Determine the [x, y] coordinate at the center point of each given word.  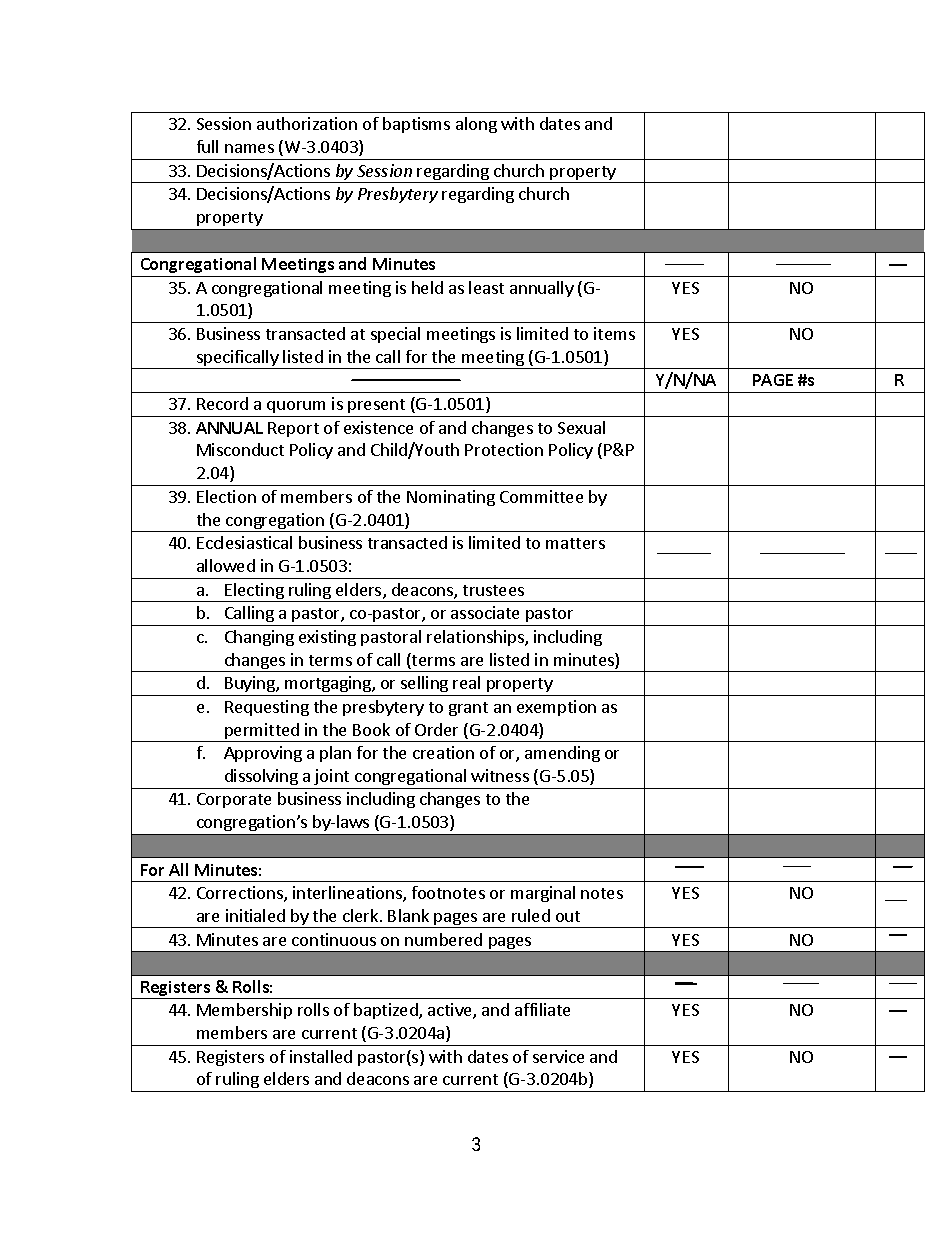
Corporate [234, 800]
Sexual [581, 427]
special [395, 335]
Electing [254, 592]
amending [562, 754]
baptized [387, 1011]
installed [321, 1056]
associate [485, 612]
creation [443, 752]
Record [222, 403]
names [249, 148]
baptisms [416, 125]
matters [575, 543]
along [476, 125]
